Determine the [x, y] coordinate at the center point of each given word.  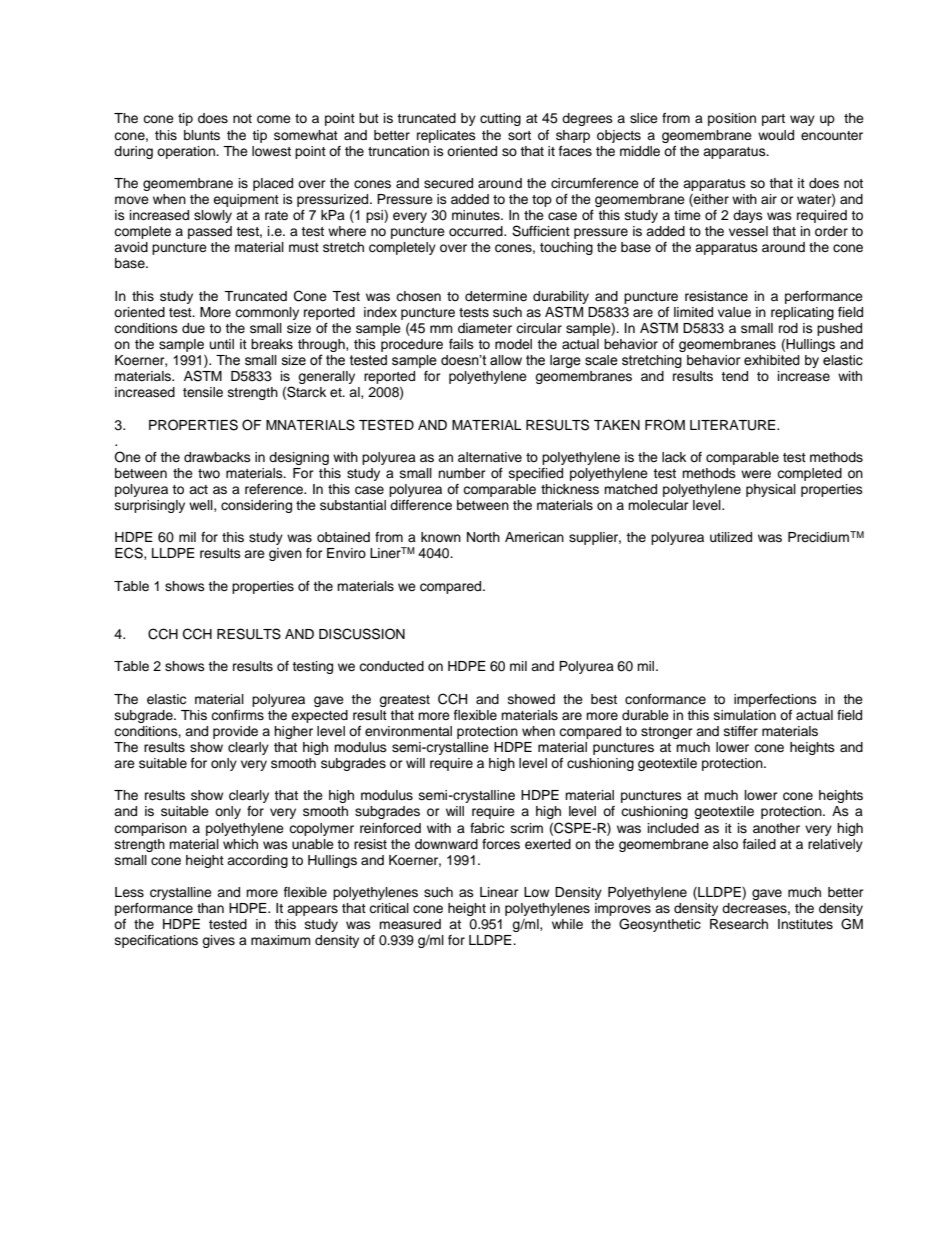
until [222, 344]
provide [235, 732]
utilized [731, 537]
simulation [745, 715]
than [210, 908]
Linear [499, 892]
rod [788, 328]
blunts [202, 135]
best [604, 699]
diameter [485, 328]
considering [256, 506]
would [776, 135]
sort [519, 135]
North [483, 537]
